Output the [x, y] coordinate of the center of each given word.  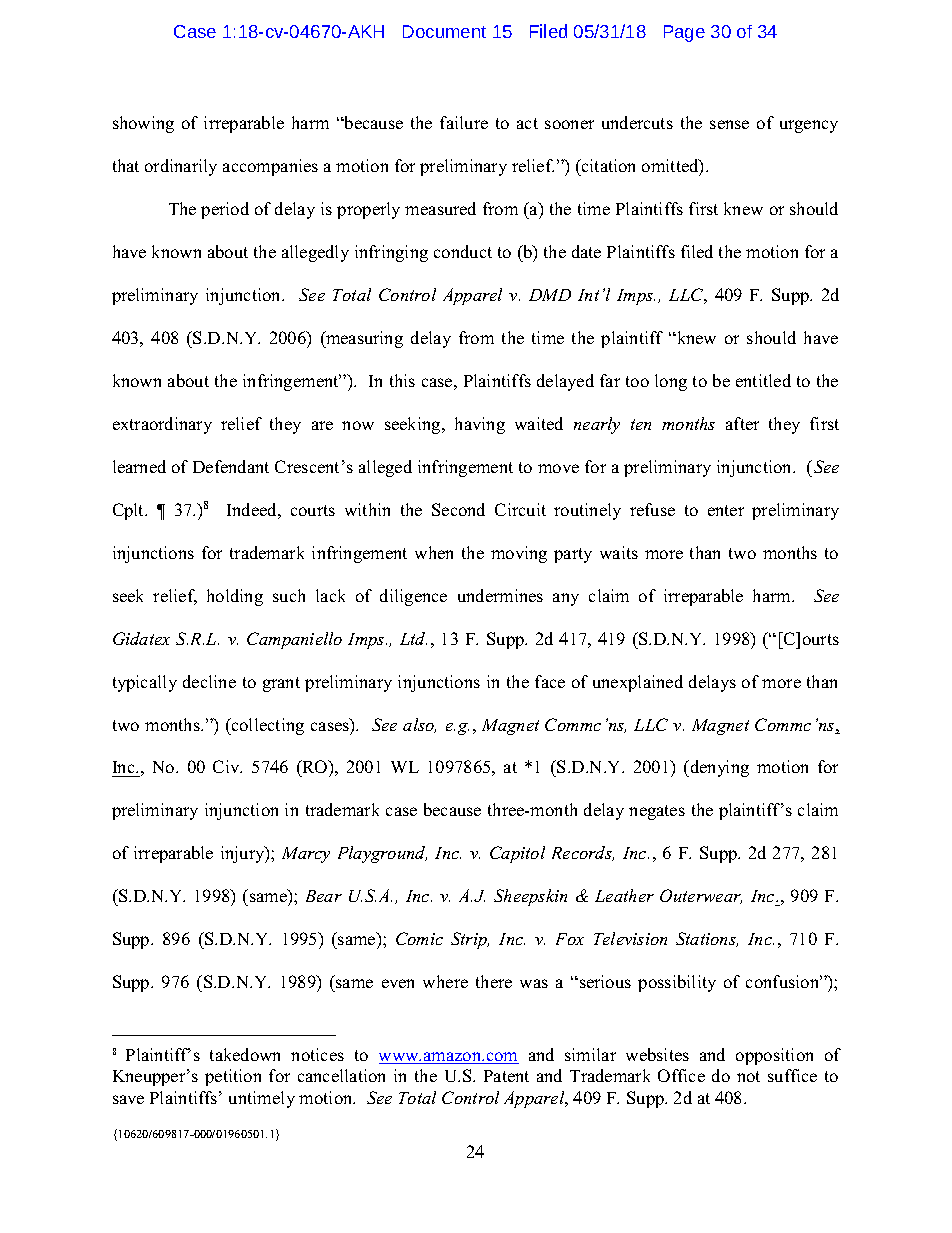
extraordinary [162, 425]
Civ [227, 766]
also [419, 725]
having [480, 425]
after [742, 423]
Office [681, 1075]
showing [143, 124]
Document [444, 31]
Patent [506, 1076]
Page [684, 33]
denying [718, 768]
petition [233, 1077]
